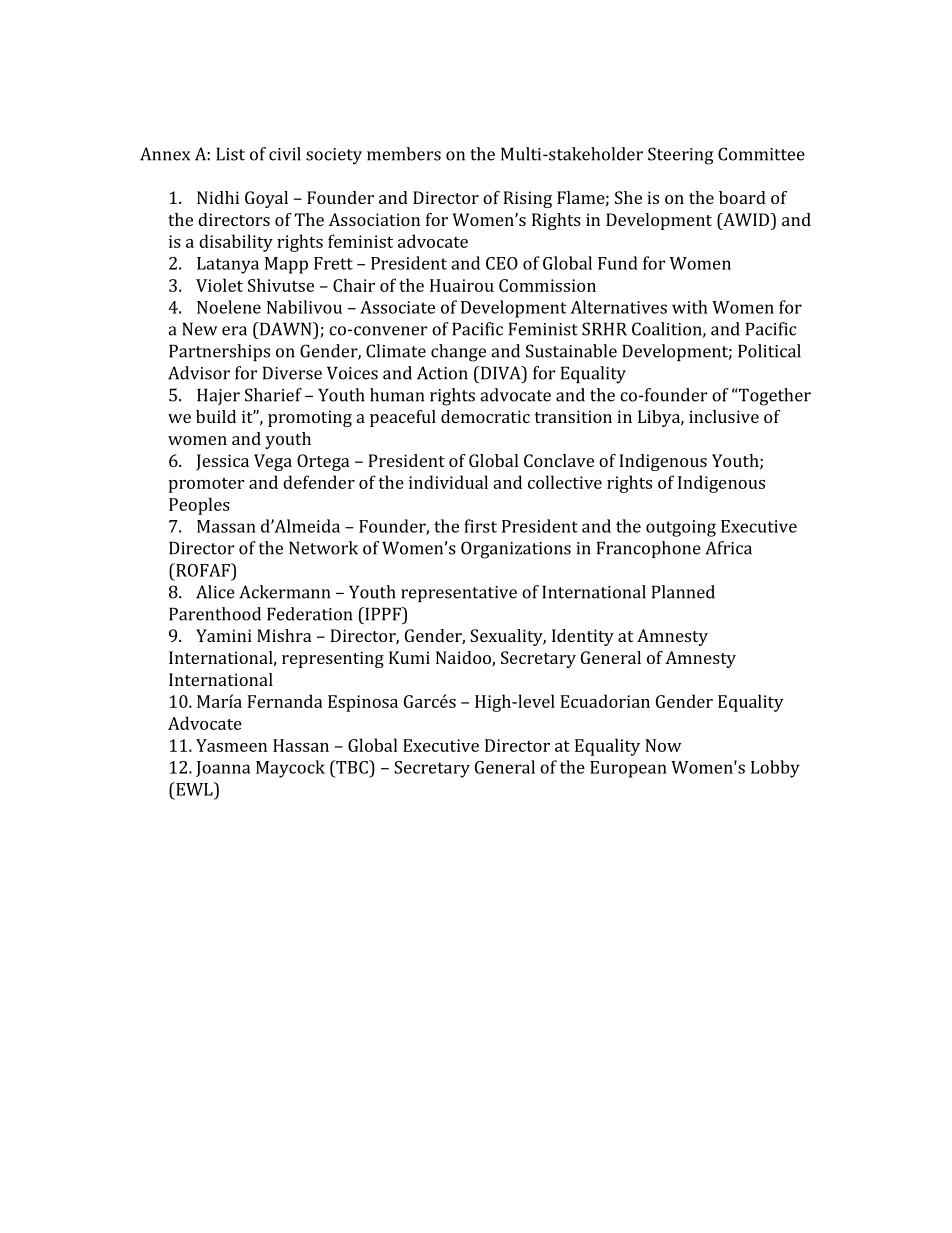 The image size is (952, 1233). Describe the element at coordinates (404, 154) in the screenshot. I see `members` at that location.
